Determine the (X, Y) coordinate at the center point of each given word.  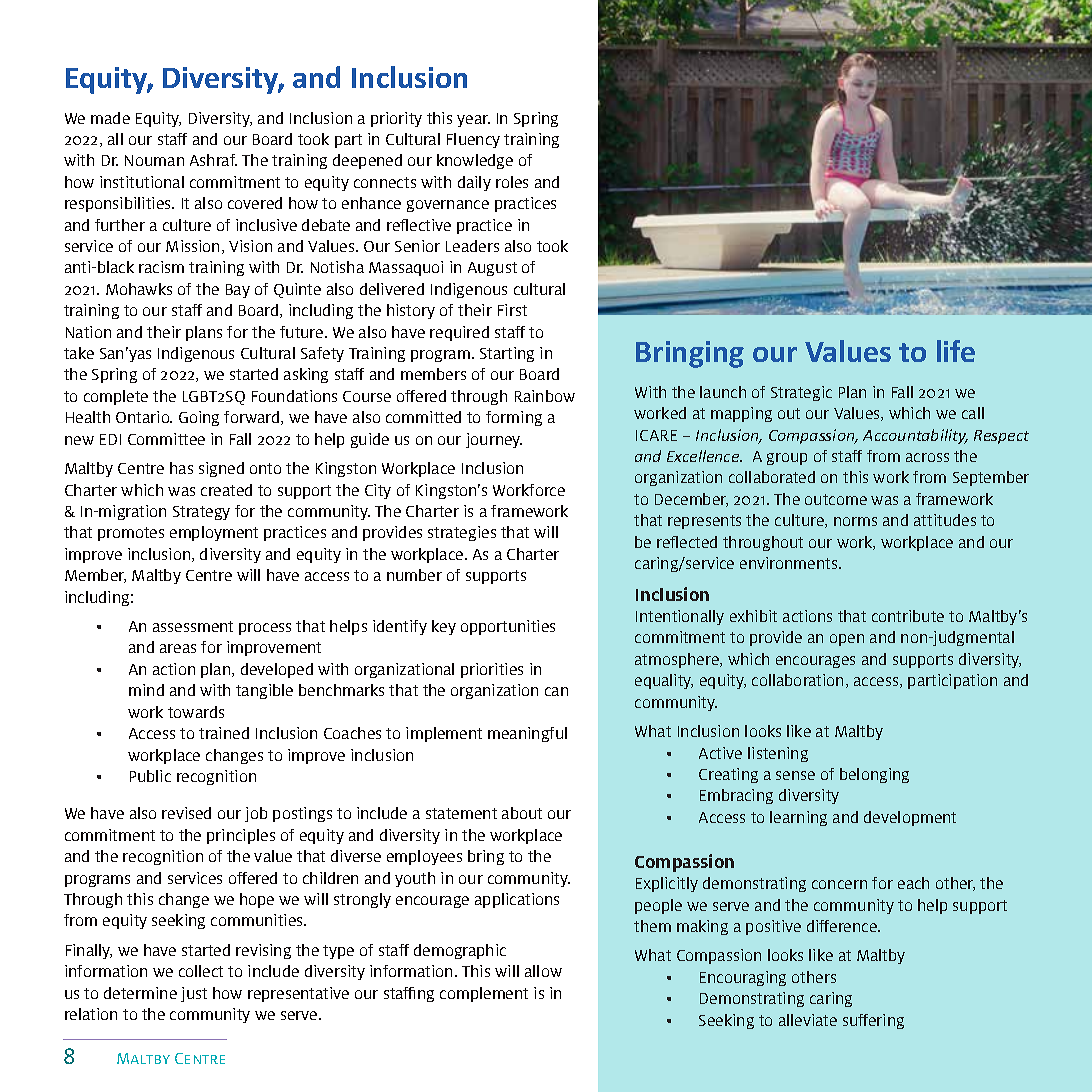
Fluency (473, 140)
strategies (462, 533)
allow (543, 971)
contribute (908, 616)
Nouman (154, 160)
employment (214, 533)
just (194, 994)
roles (512, 182)
